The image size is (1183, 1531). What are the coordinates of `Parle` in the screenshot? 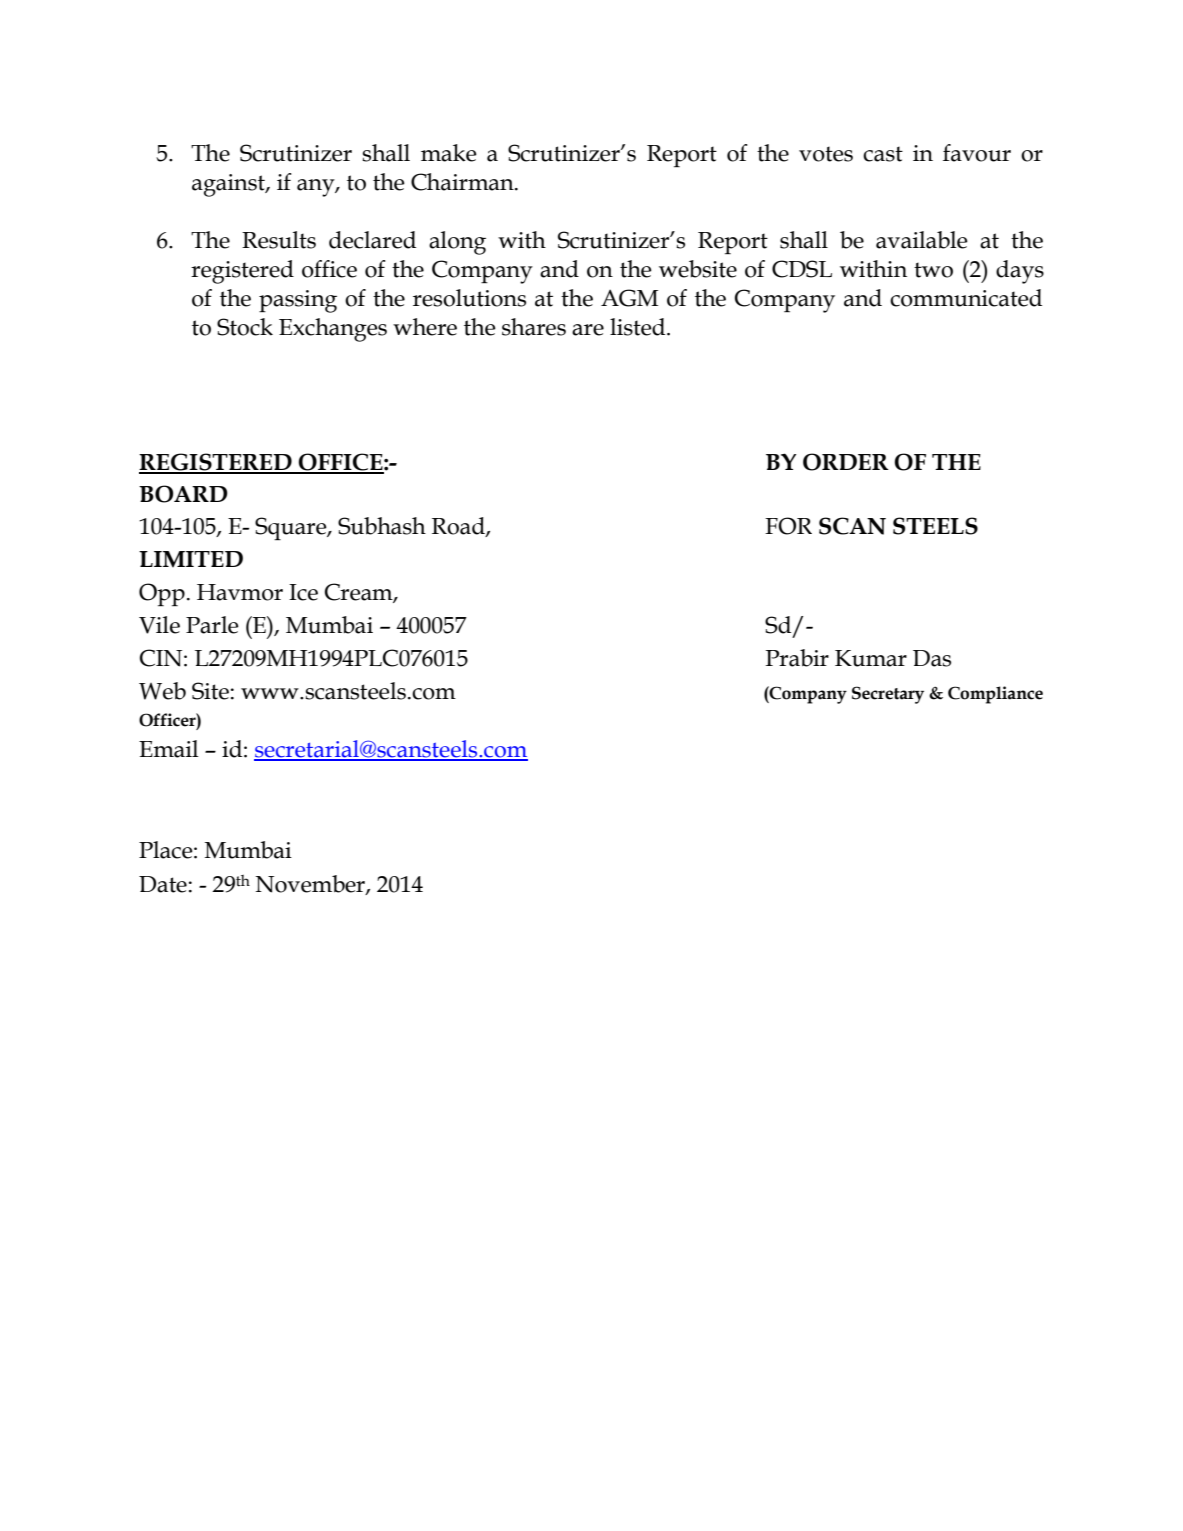 It's located at (212, 625).
